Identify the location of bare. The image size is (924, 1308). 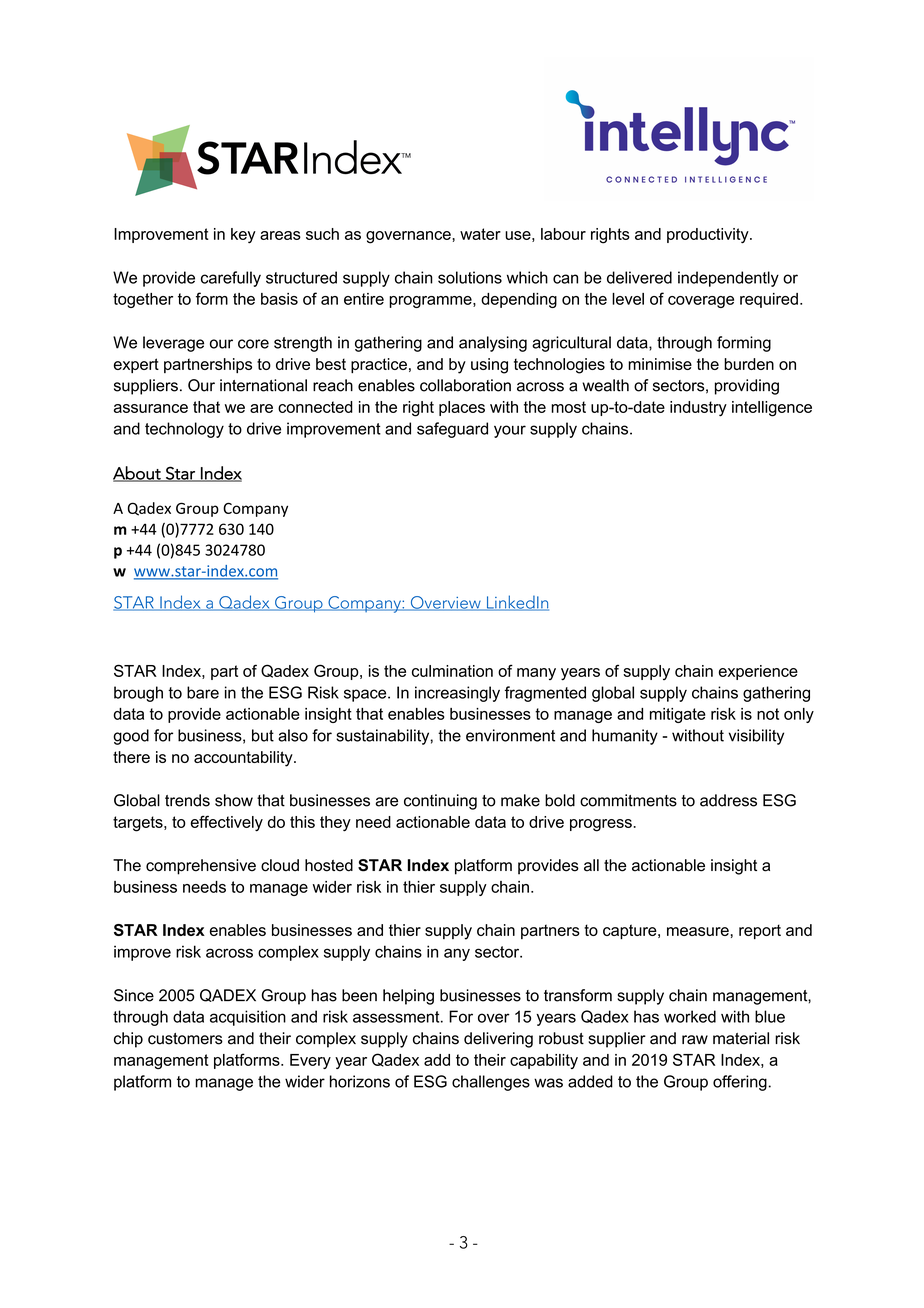
(203, 692).
